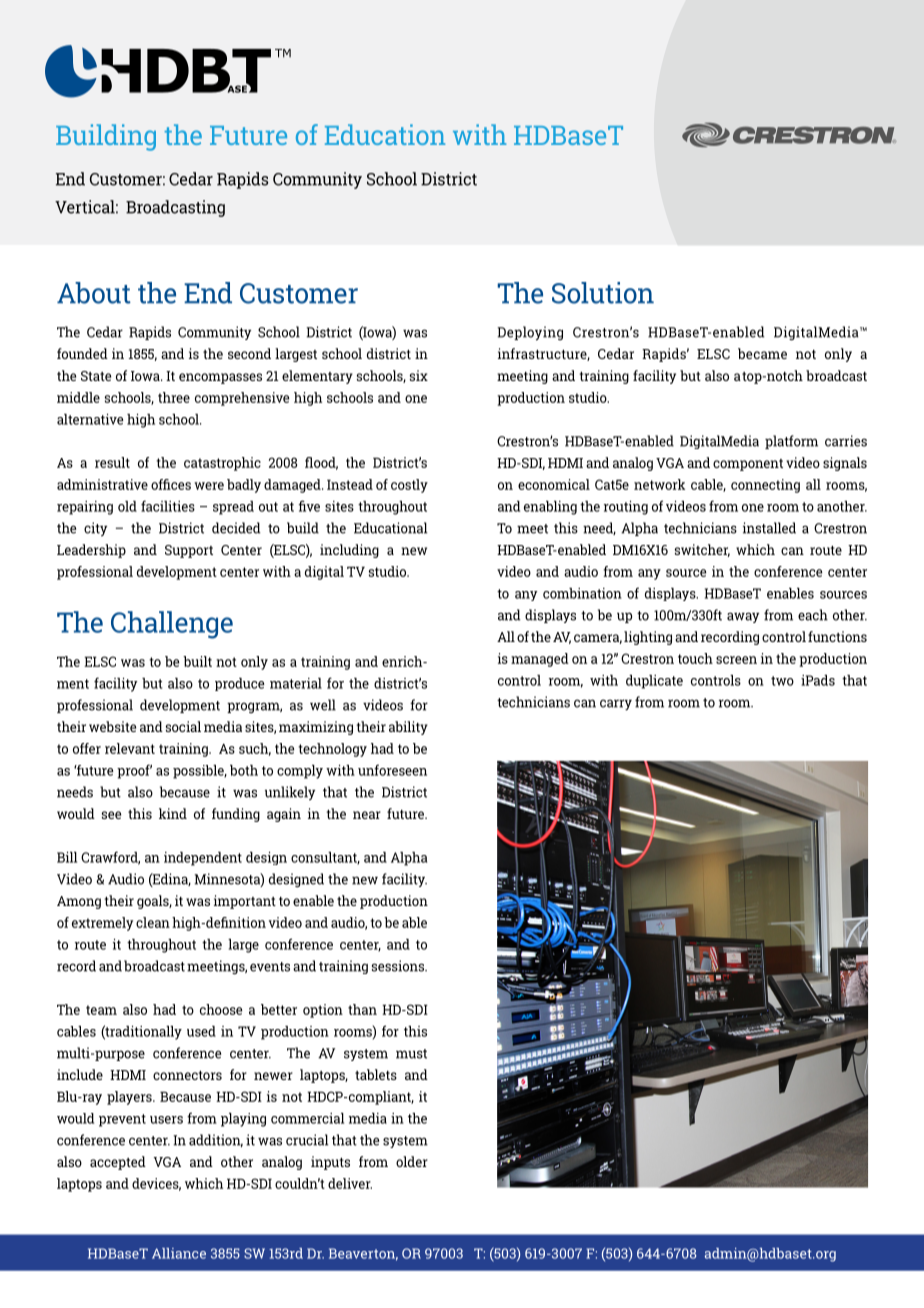  I want to click on carry, so click(616, 704).
